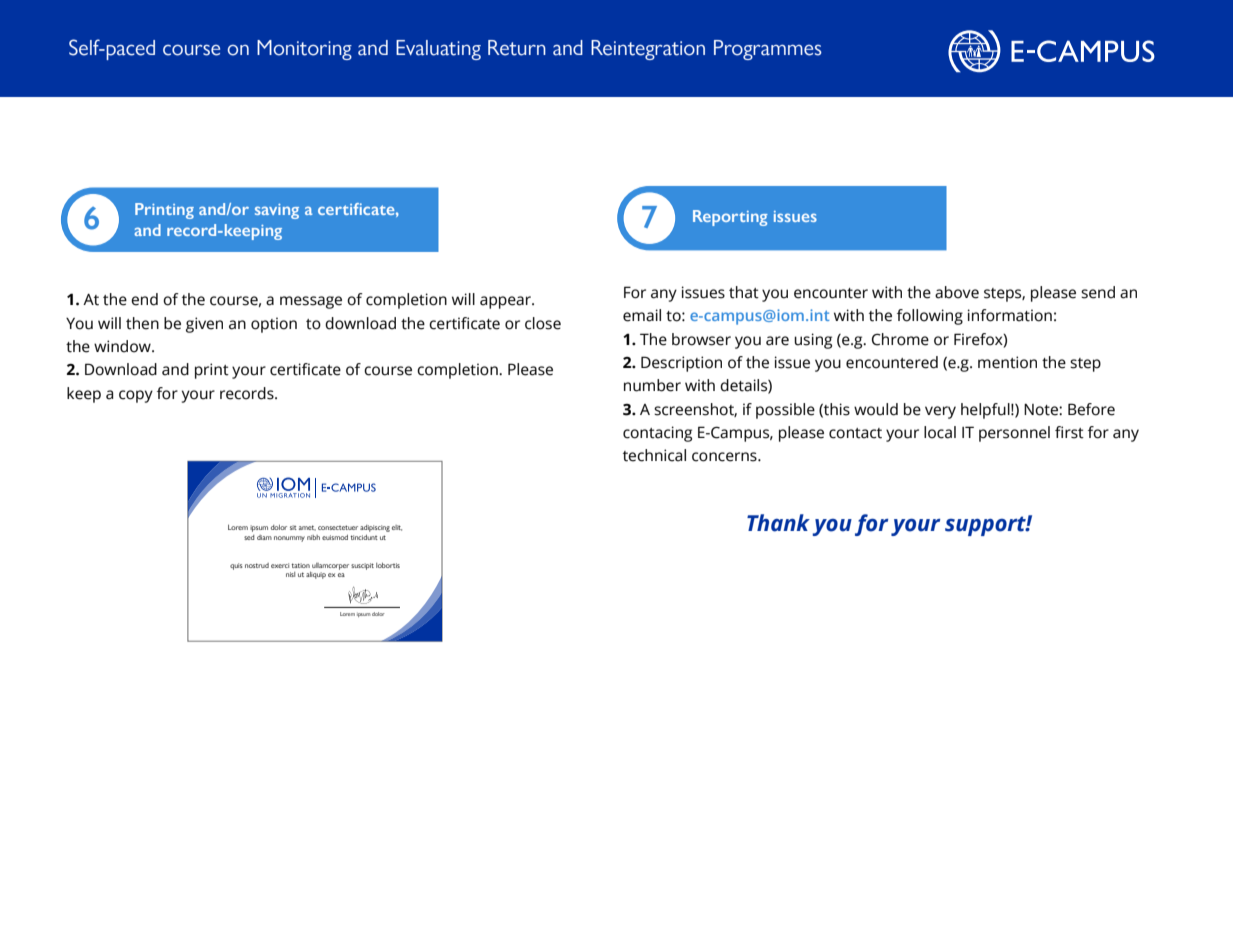 The width and height of the page is (1233, 952). Describe the element at coordinates (957, 292) in the page. I see `above` at that location.
